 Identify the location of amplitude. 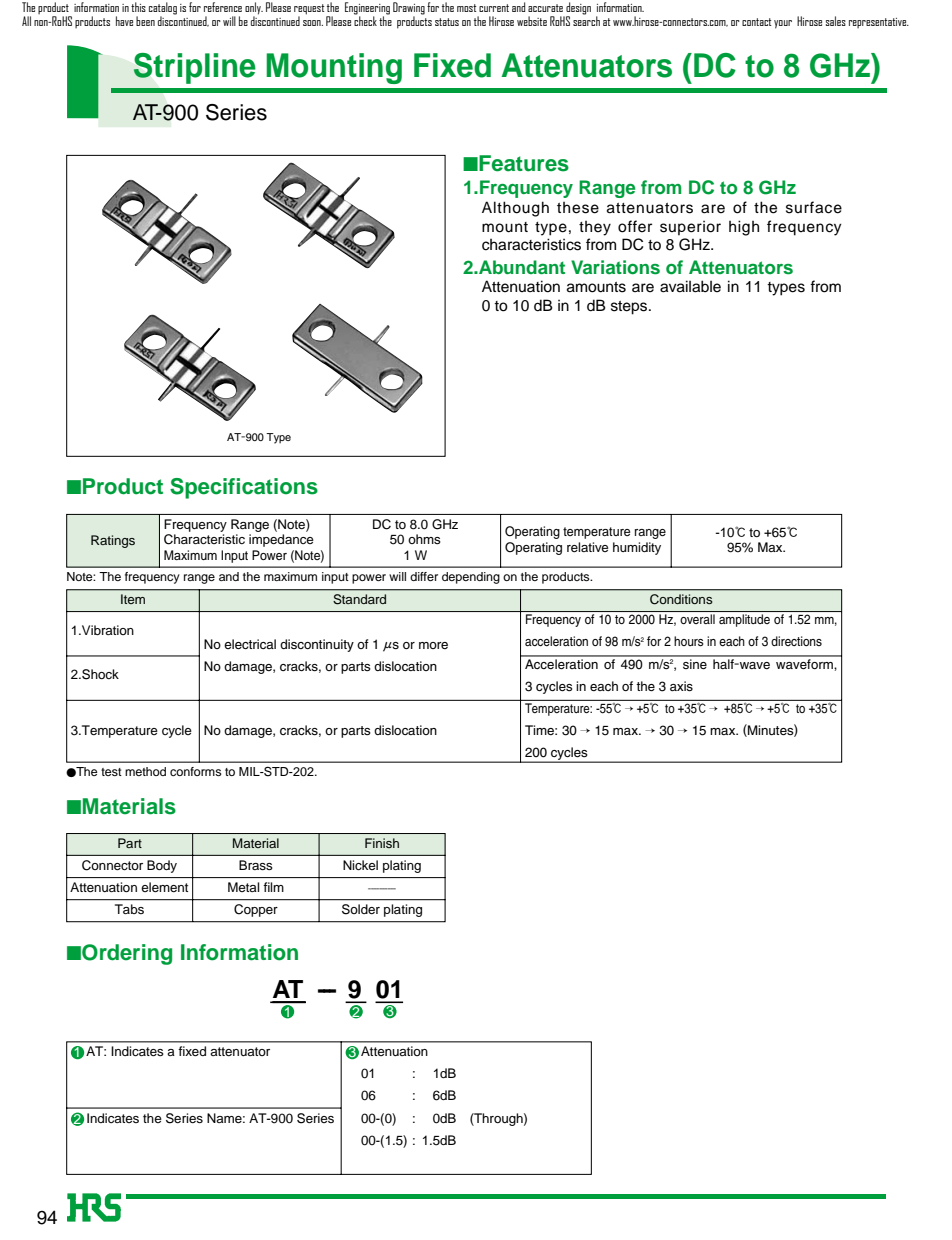
(744, 620).
